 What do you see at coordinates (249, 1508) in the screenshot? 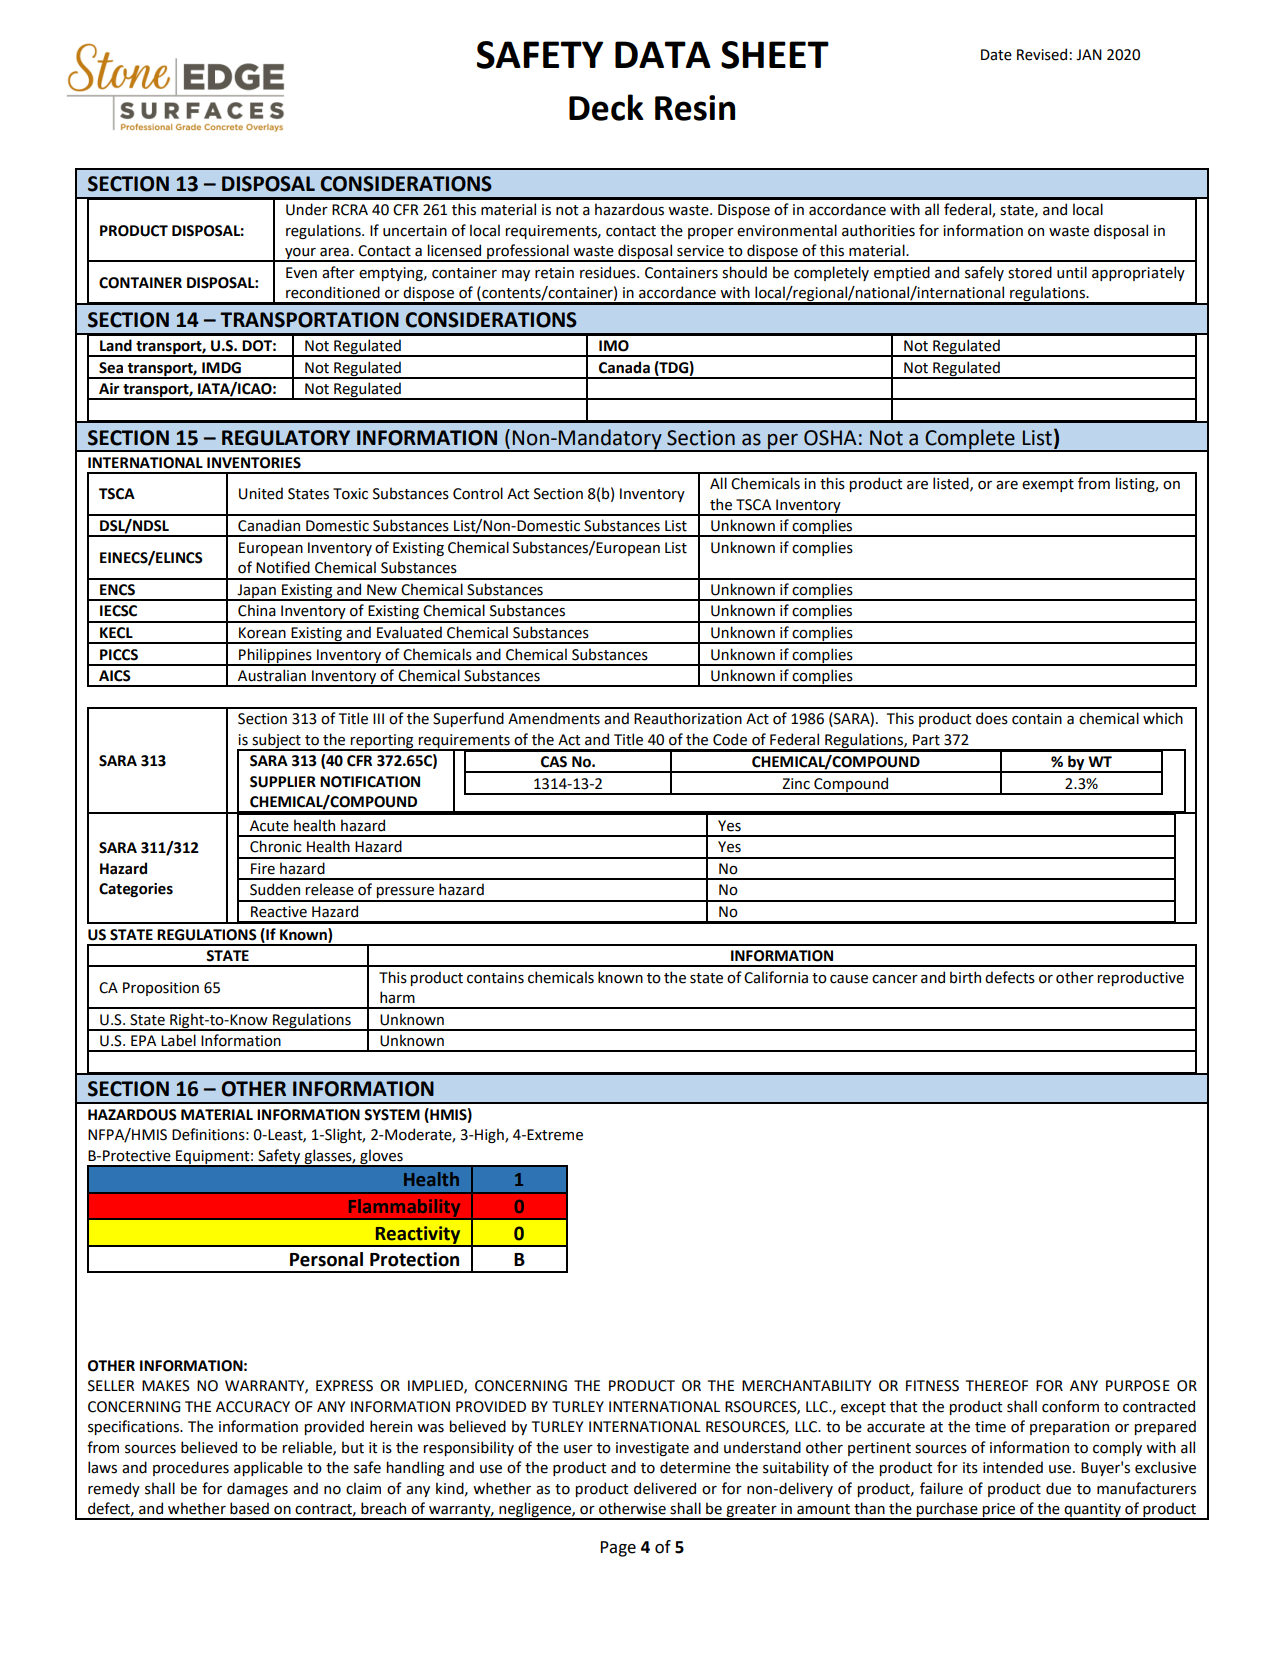
I see `based` at bounding box center [249, 1508].
